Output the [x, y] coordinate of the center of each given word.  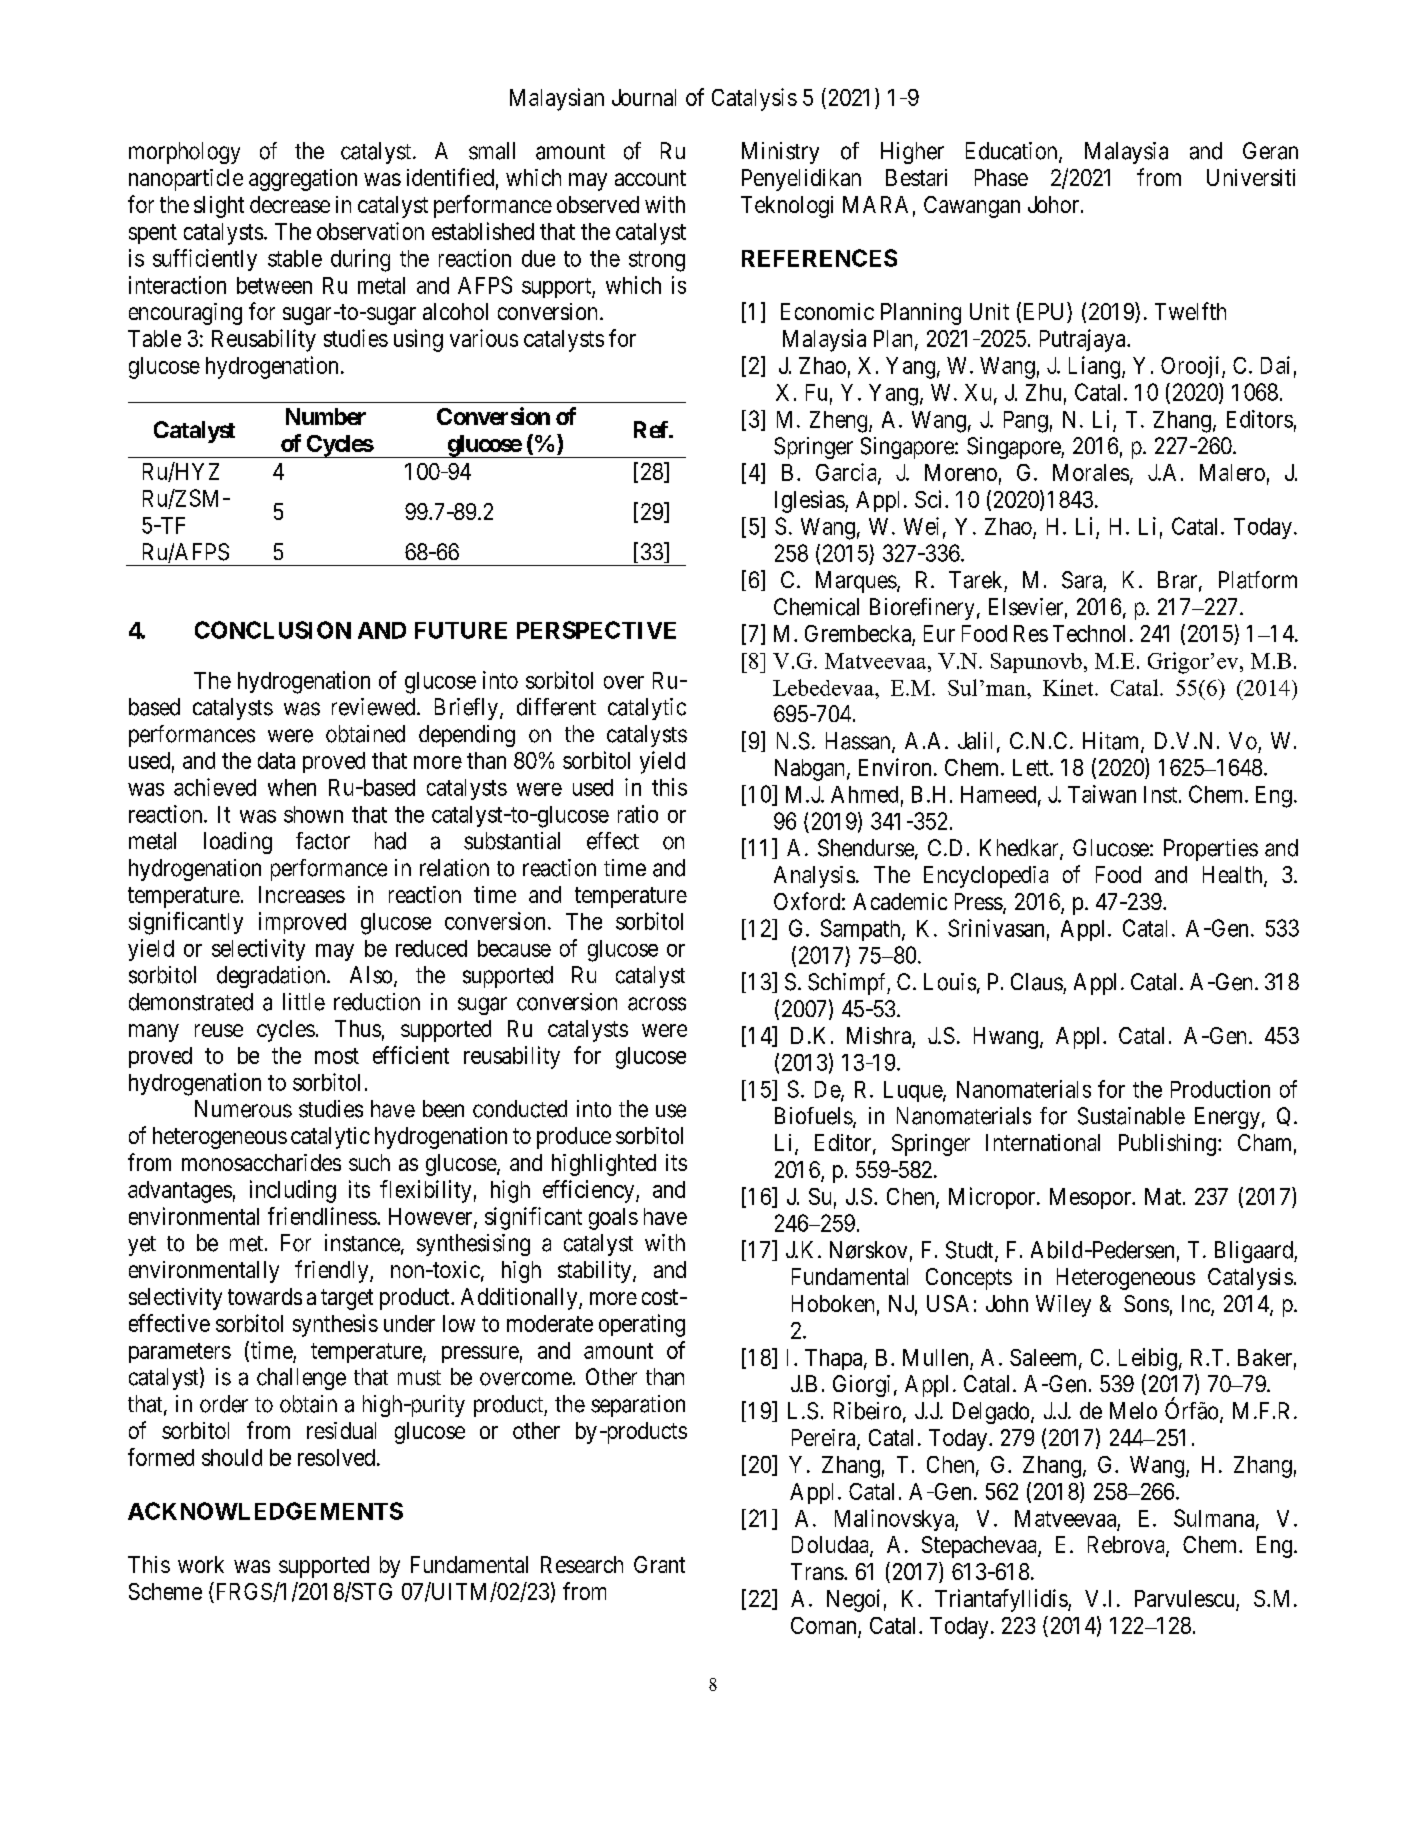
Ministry [780, 153]
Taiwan [1102, 794]
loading [238, 843]
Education [1013, 152]
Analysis [814, 877]
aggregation [303, 180]
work [201, 1564]
